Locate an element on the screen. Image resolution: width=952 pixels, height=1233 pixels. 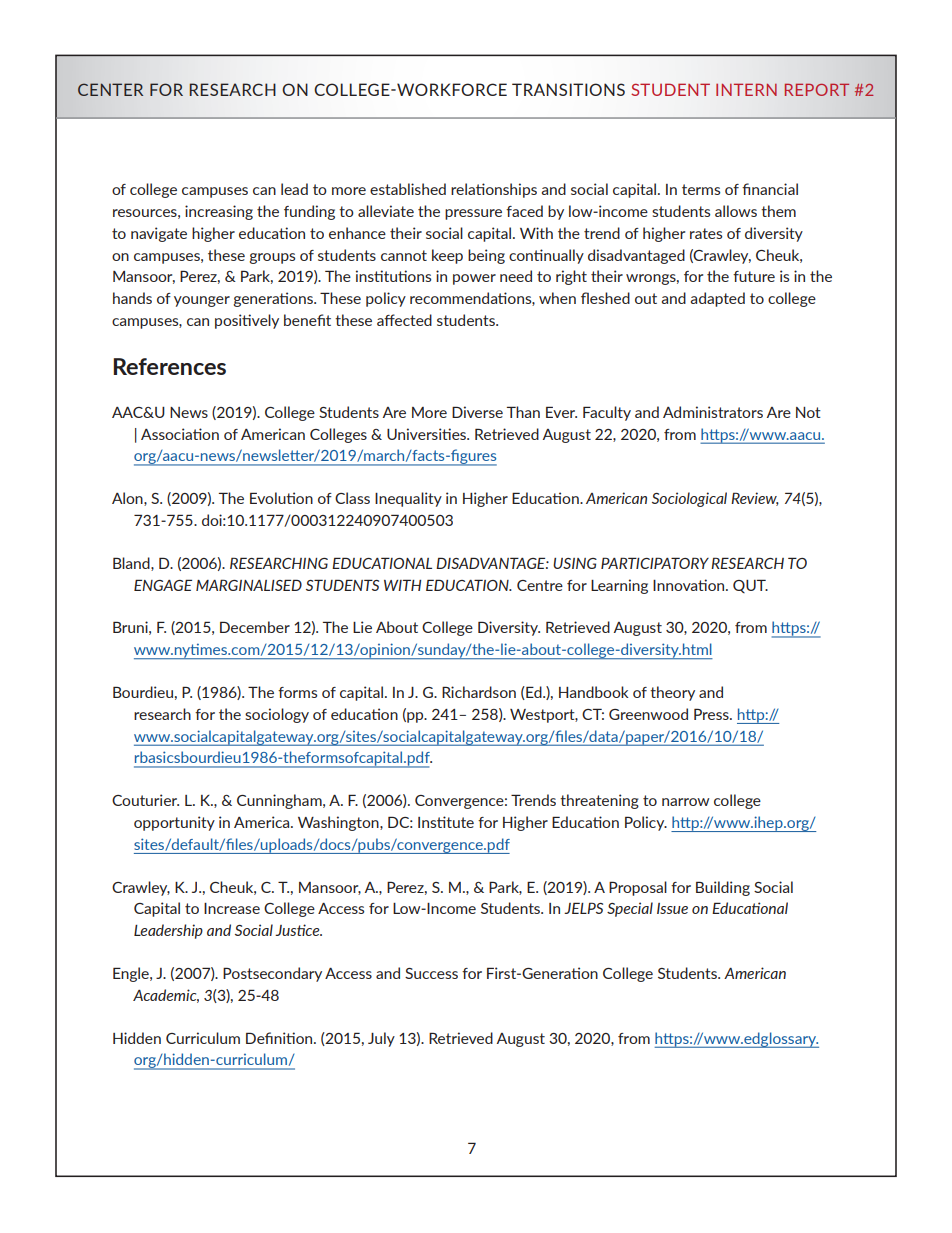
sociology is located at coordinates (277, 715).
